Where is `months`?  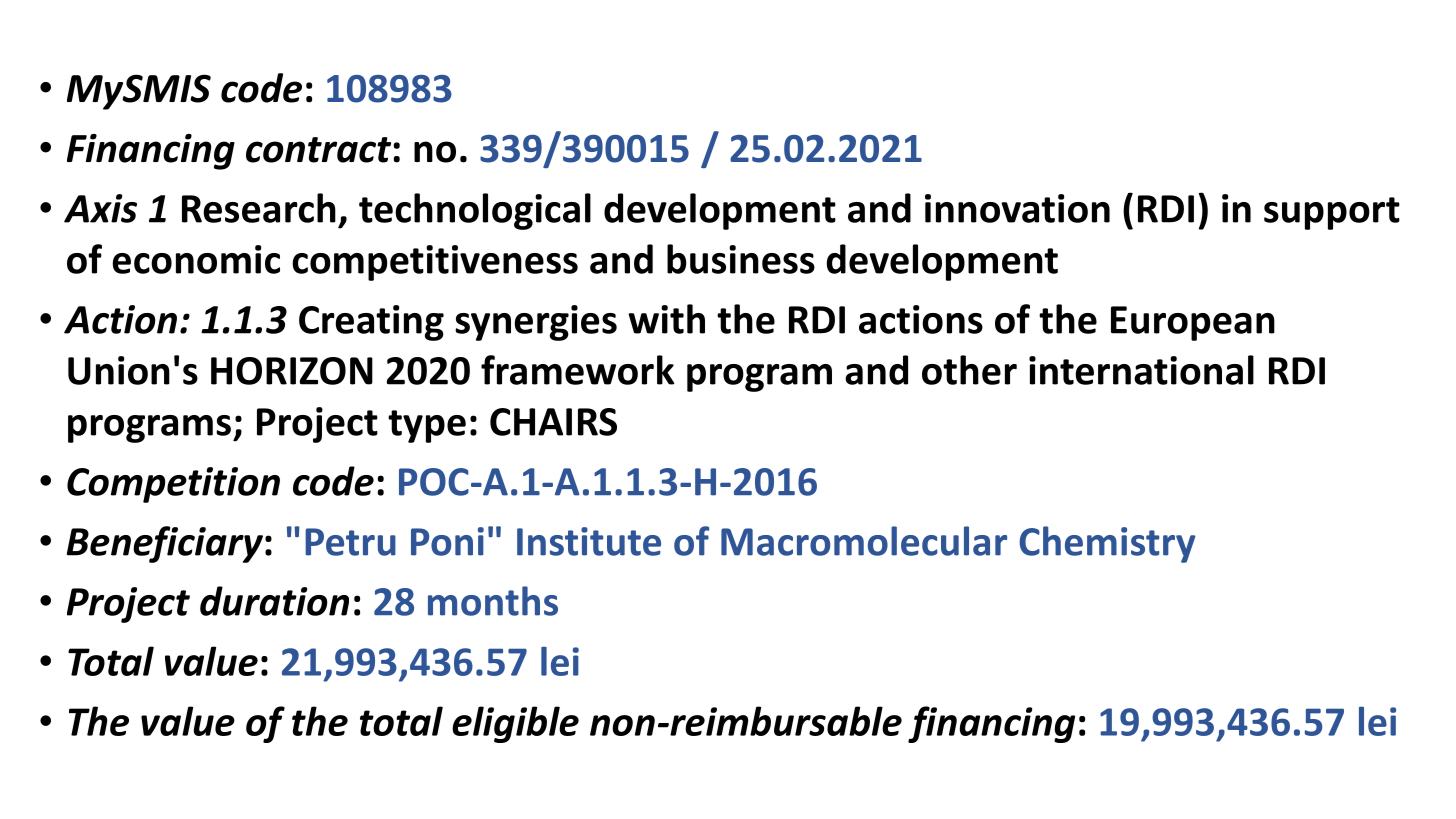
months is located at coordinates (493, 601).
